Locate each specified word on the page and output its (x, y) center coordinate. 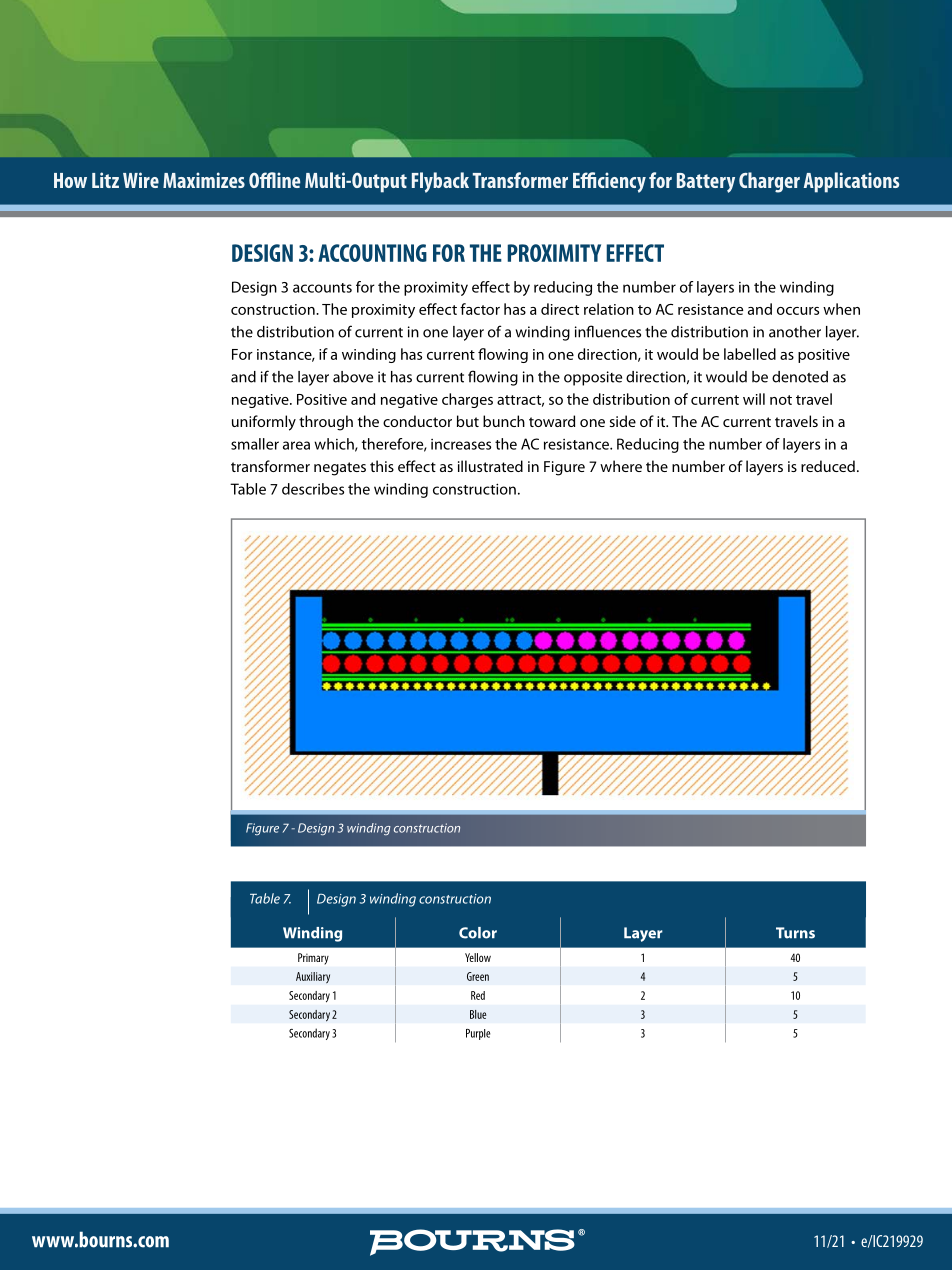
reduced (828, 466)
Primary (313, 959)
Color (478, 933)
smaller (255, 444)
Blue (478, 1014)
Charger (769, 182)
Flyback (440, 182)
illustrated (490, 466)
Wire (141, 180)
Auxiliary (313, 978)
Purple (478, 1034)
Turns (795, 933)
